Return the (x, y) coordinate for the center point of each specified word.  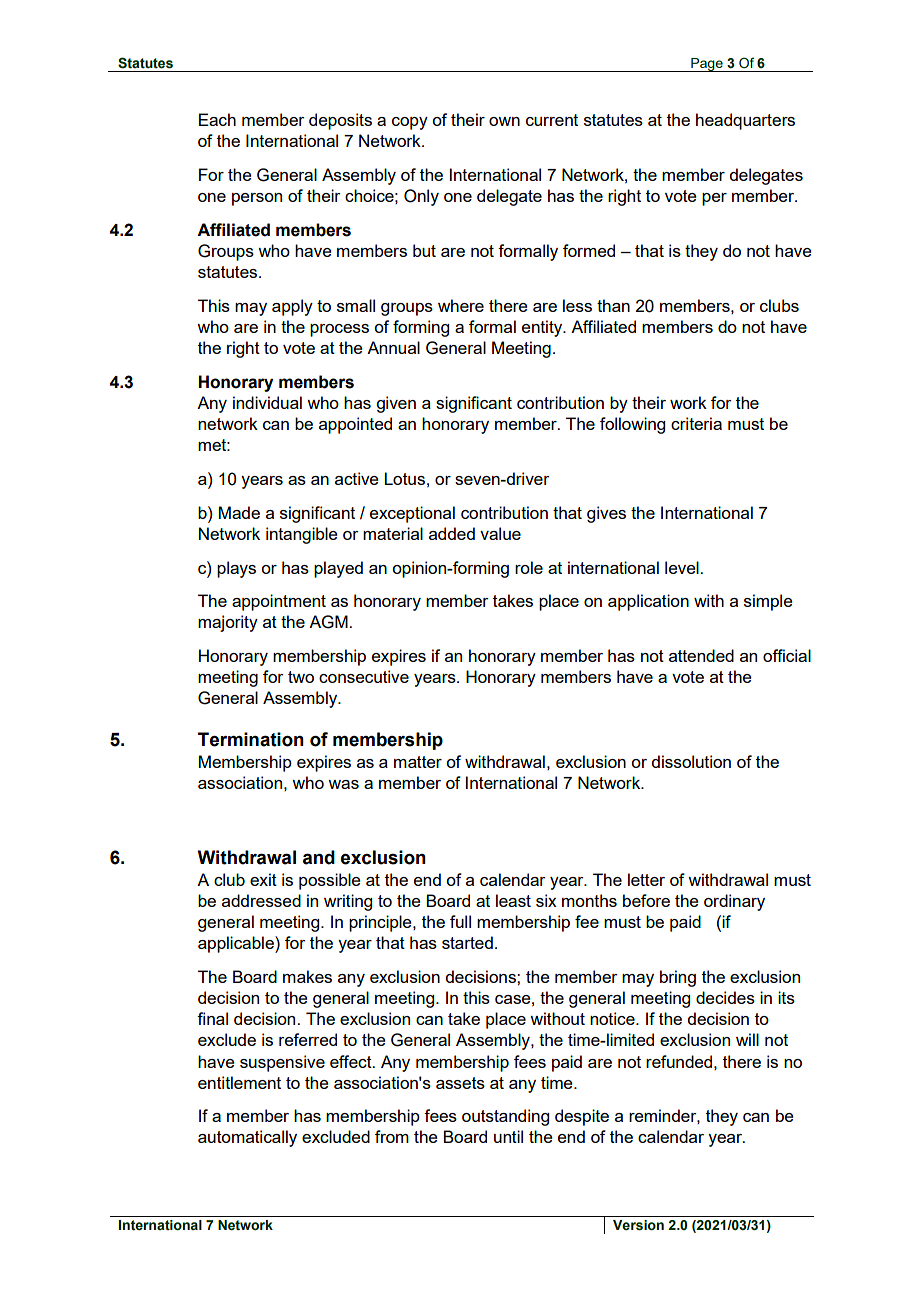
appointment (279, 602)
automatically (247, 1138)
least (513, 900)
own (504, 121)
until (508, 1136)
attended (701, 655)
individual (267, 402)
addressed (261, 900)
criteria (696, 423)
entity (543, 328)
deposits (340, 121)
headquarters (745, 121)
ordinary (734, 902)
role (529, 567)
